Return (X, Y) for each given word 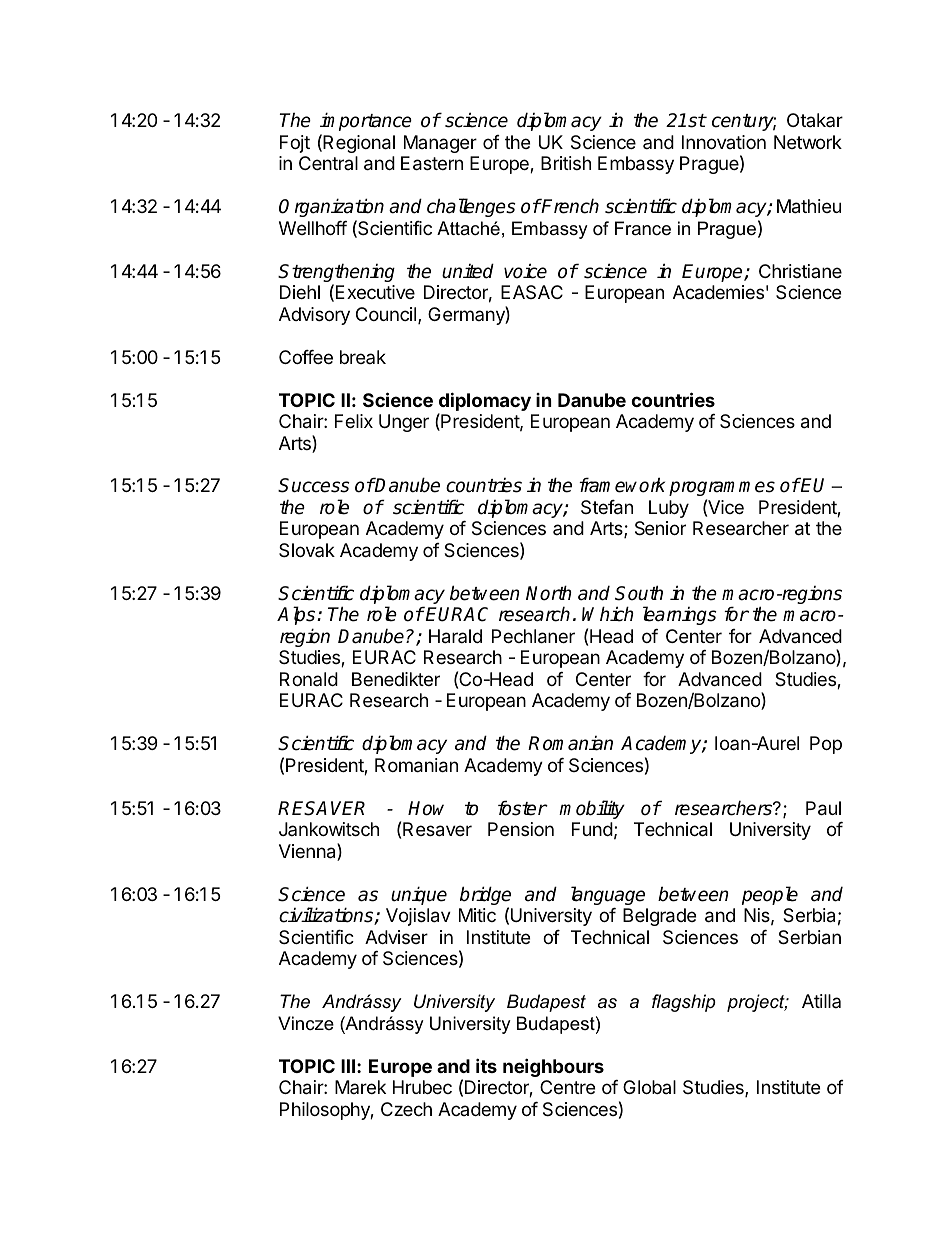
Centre (567, 1087)
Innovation (724, 142)
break (363, 357)
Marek (360, 1087)
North (549, 593)
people (770, 895)
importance (366, 121)
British (566, 163)
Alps (297, 615)
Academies (718, 292)
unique (419, 895)
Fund (592, 829)
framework (622, 485)
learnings (680, 615)
